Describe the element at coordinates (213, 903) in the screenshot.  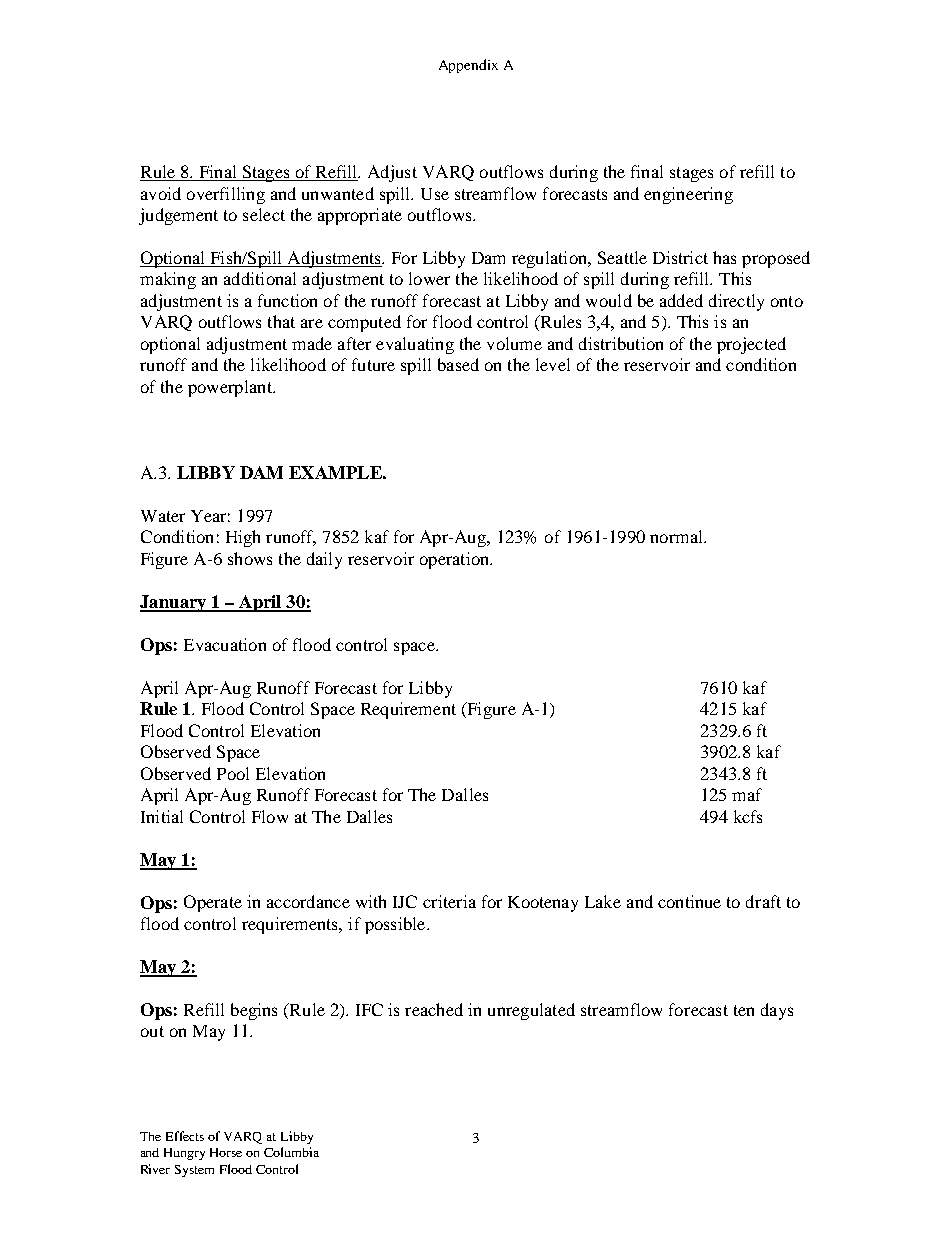
I see `Operate` at that location.
